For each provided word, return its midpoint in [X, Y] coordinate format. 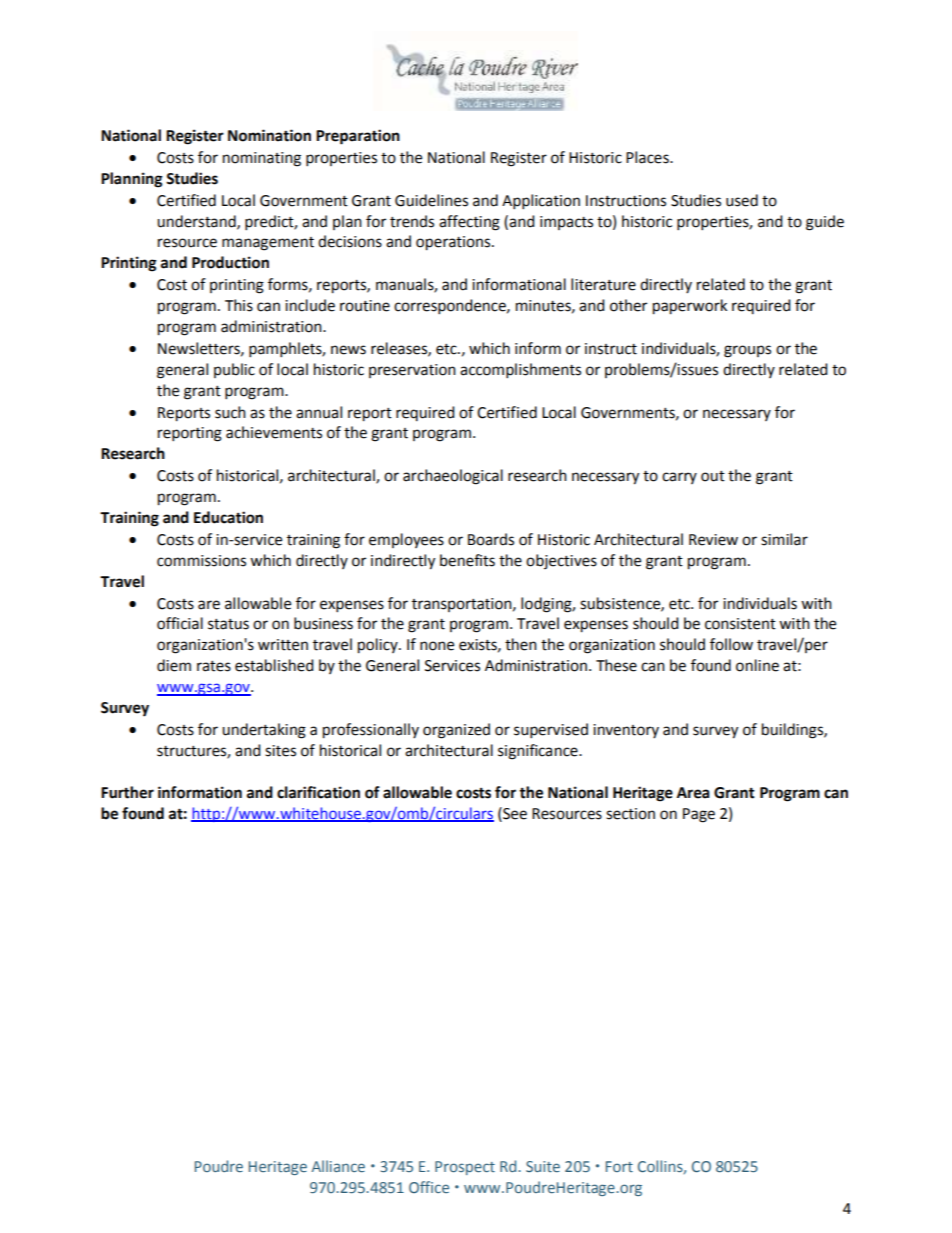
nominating [262, 159]
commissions [201, 561]
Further [127, 792]
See [514, 813]
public [234, 370]
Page [699, 815]
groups [747, 351]
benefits [467, 560]
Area [693, 793]
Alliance [338, 1166]
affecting [469, 223]
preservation [412, 371]
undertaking [264, 731]
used [742, 200]
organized [456, 731]
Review [713, 540]
